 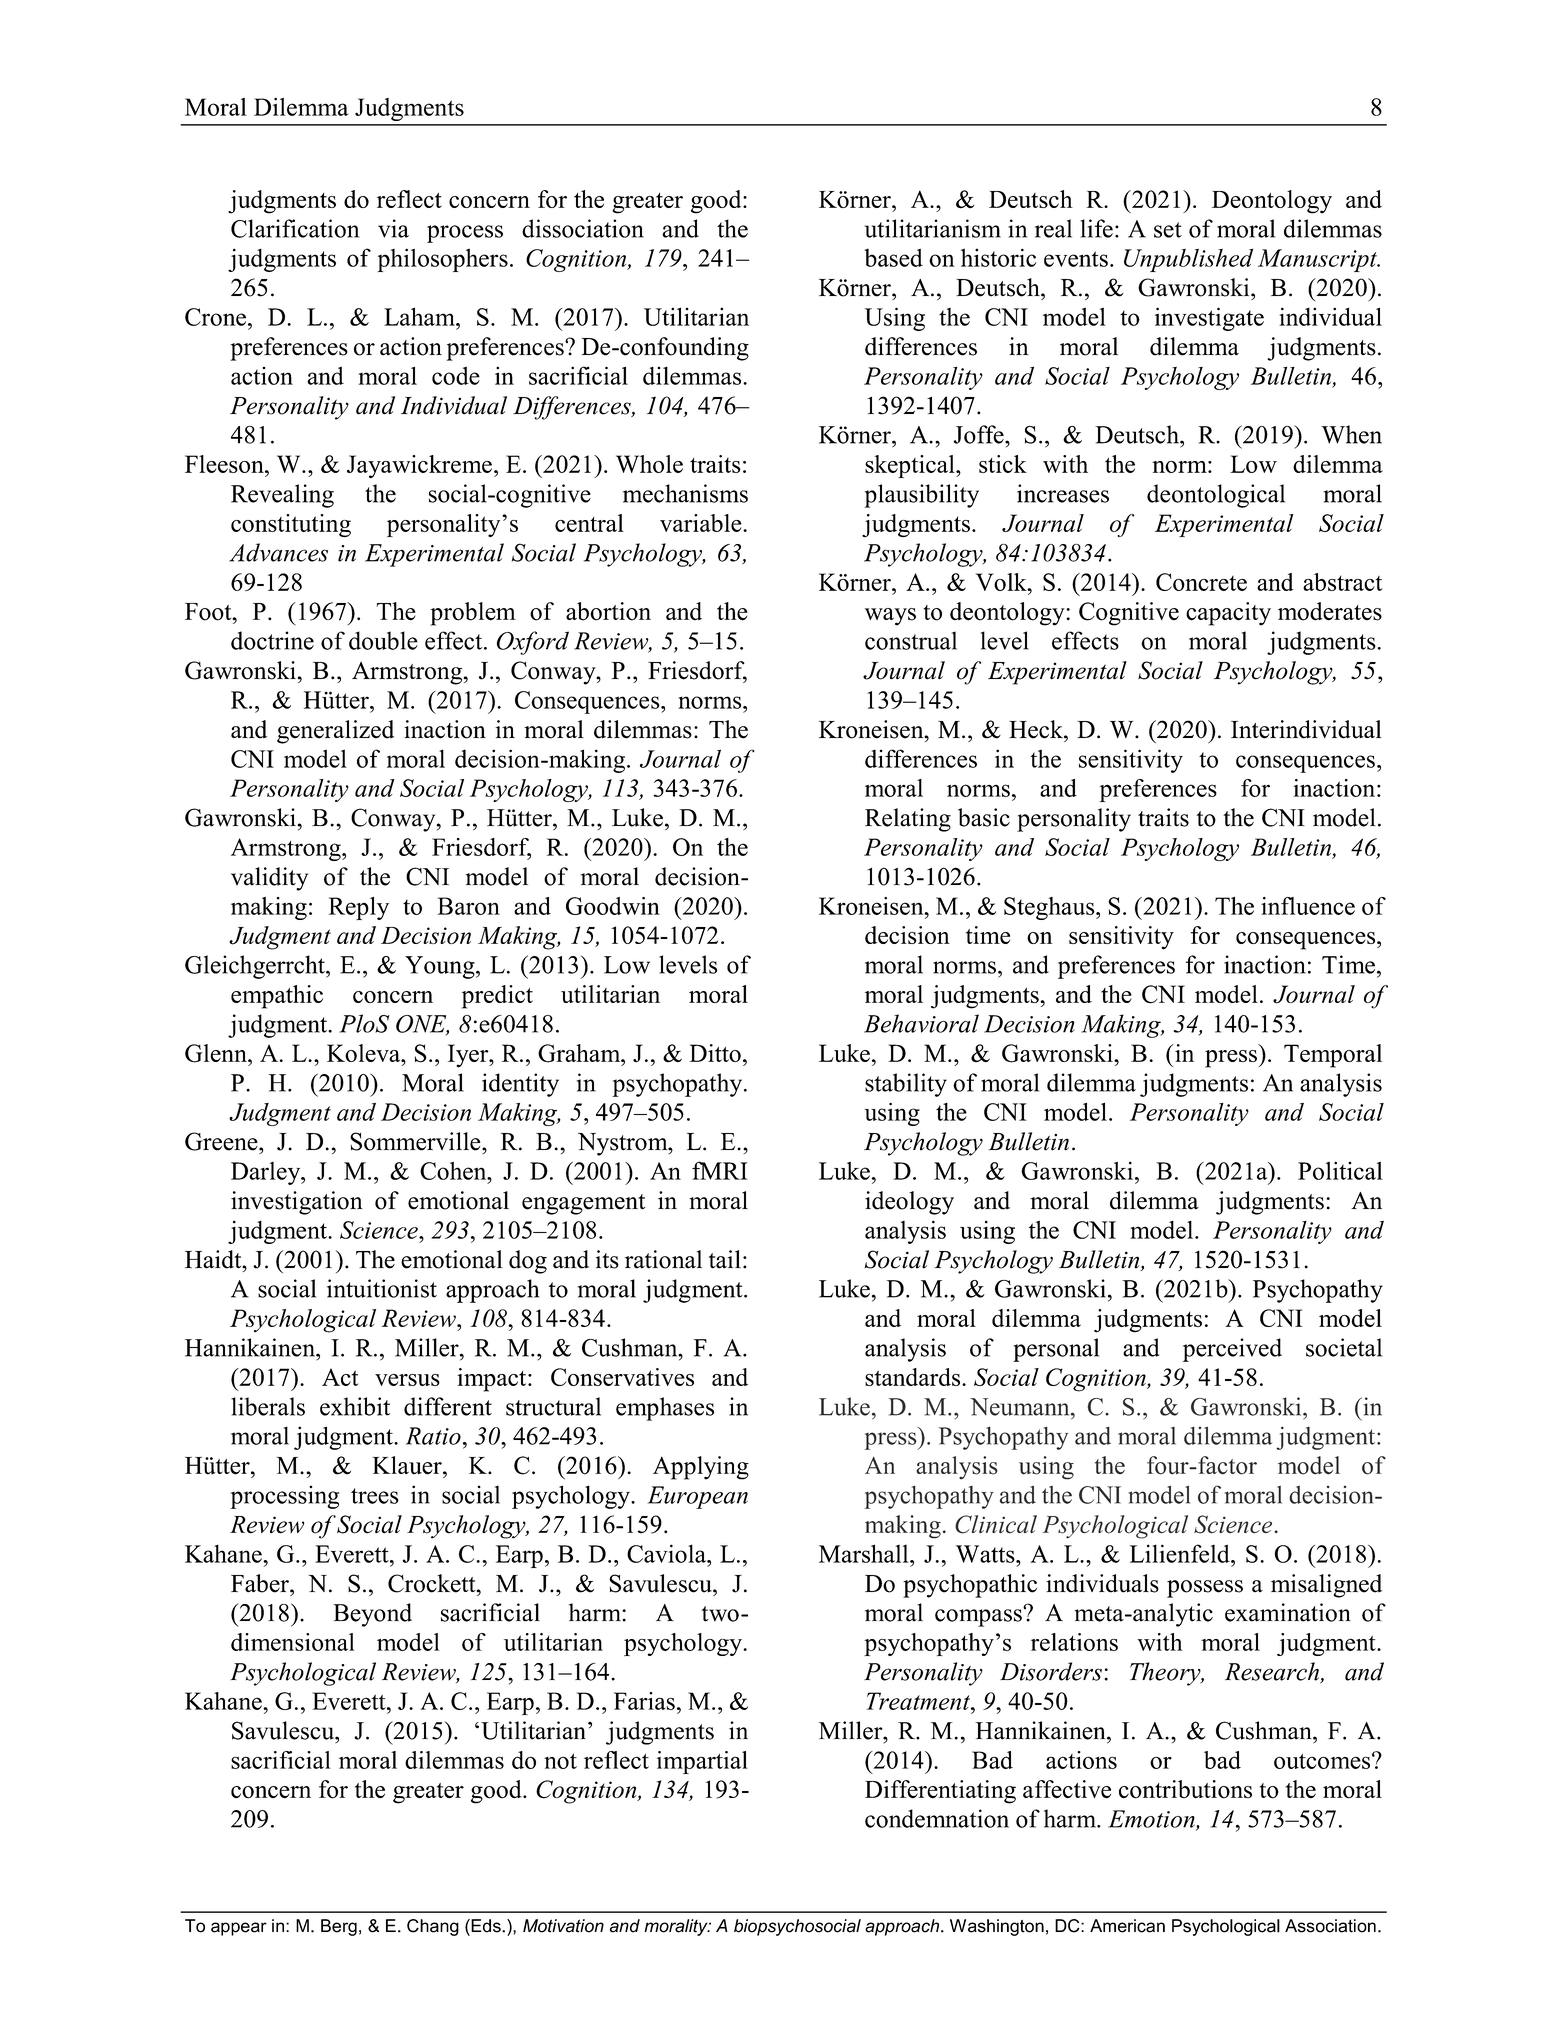 I want to click on Ditto, so click(x=715, y=1053).
